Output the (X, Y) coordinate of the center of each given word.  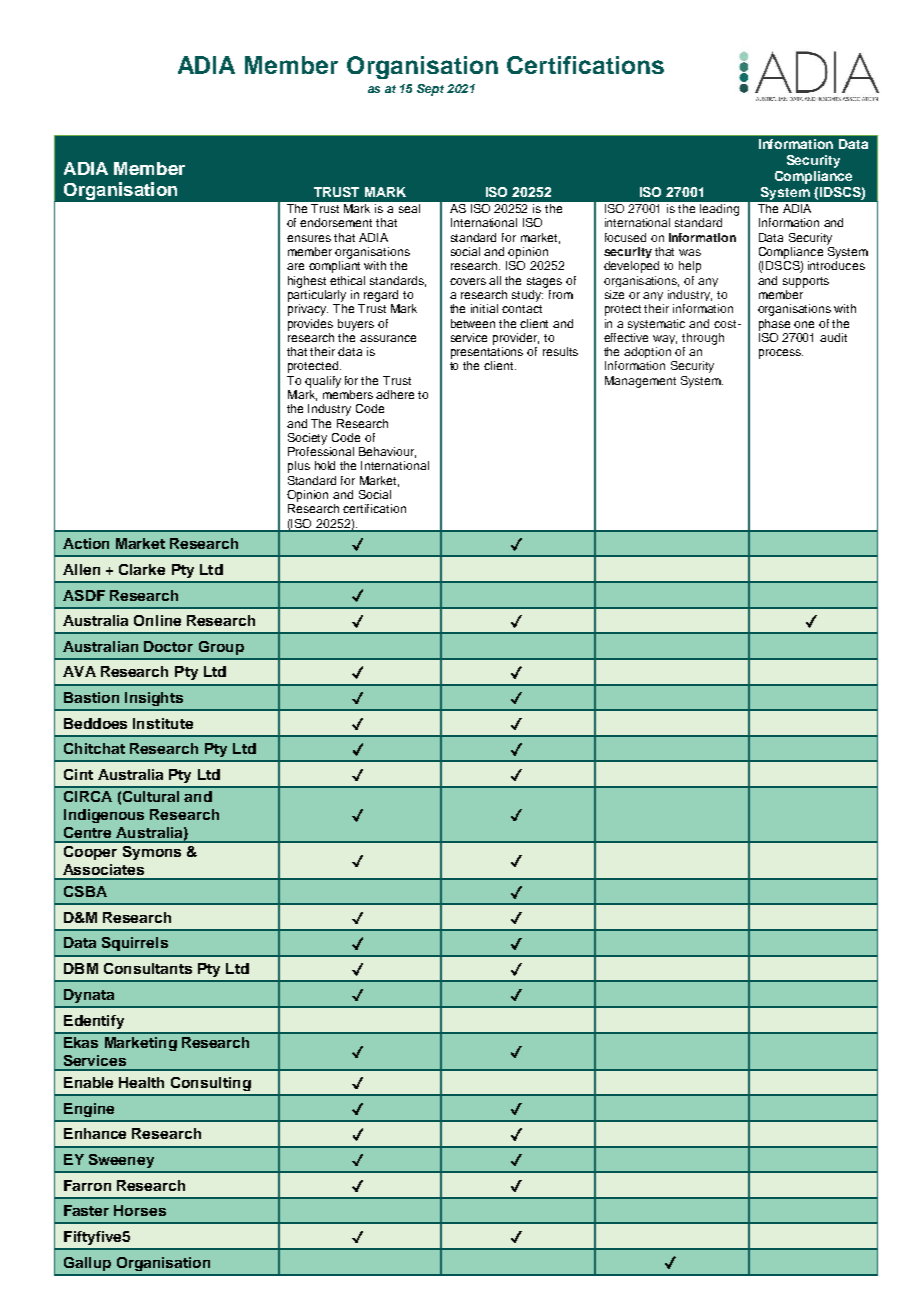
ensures (309, 238)
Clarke (142, 569)
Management (640, 382)
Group (221, 648)
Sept (430, 90)
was (690, 252)
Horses (140, 1210)
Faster (86, 1210)
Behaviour (387, 452)
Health (141, 1082)
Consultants (148, 968)
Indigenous (104, 816)
